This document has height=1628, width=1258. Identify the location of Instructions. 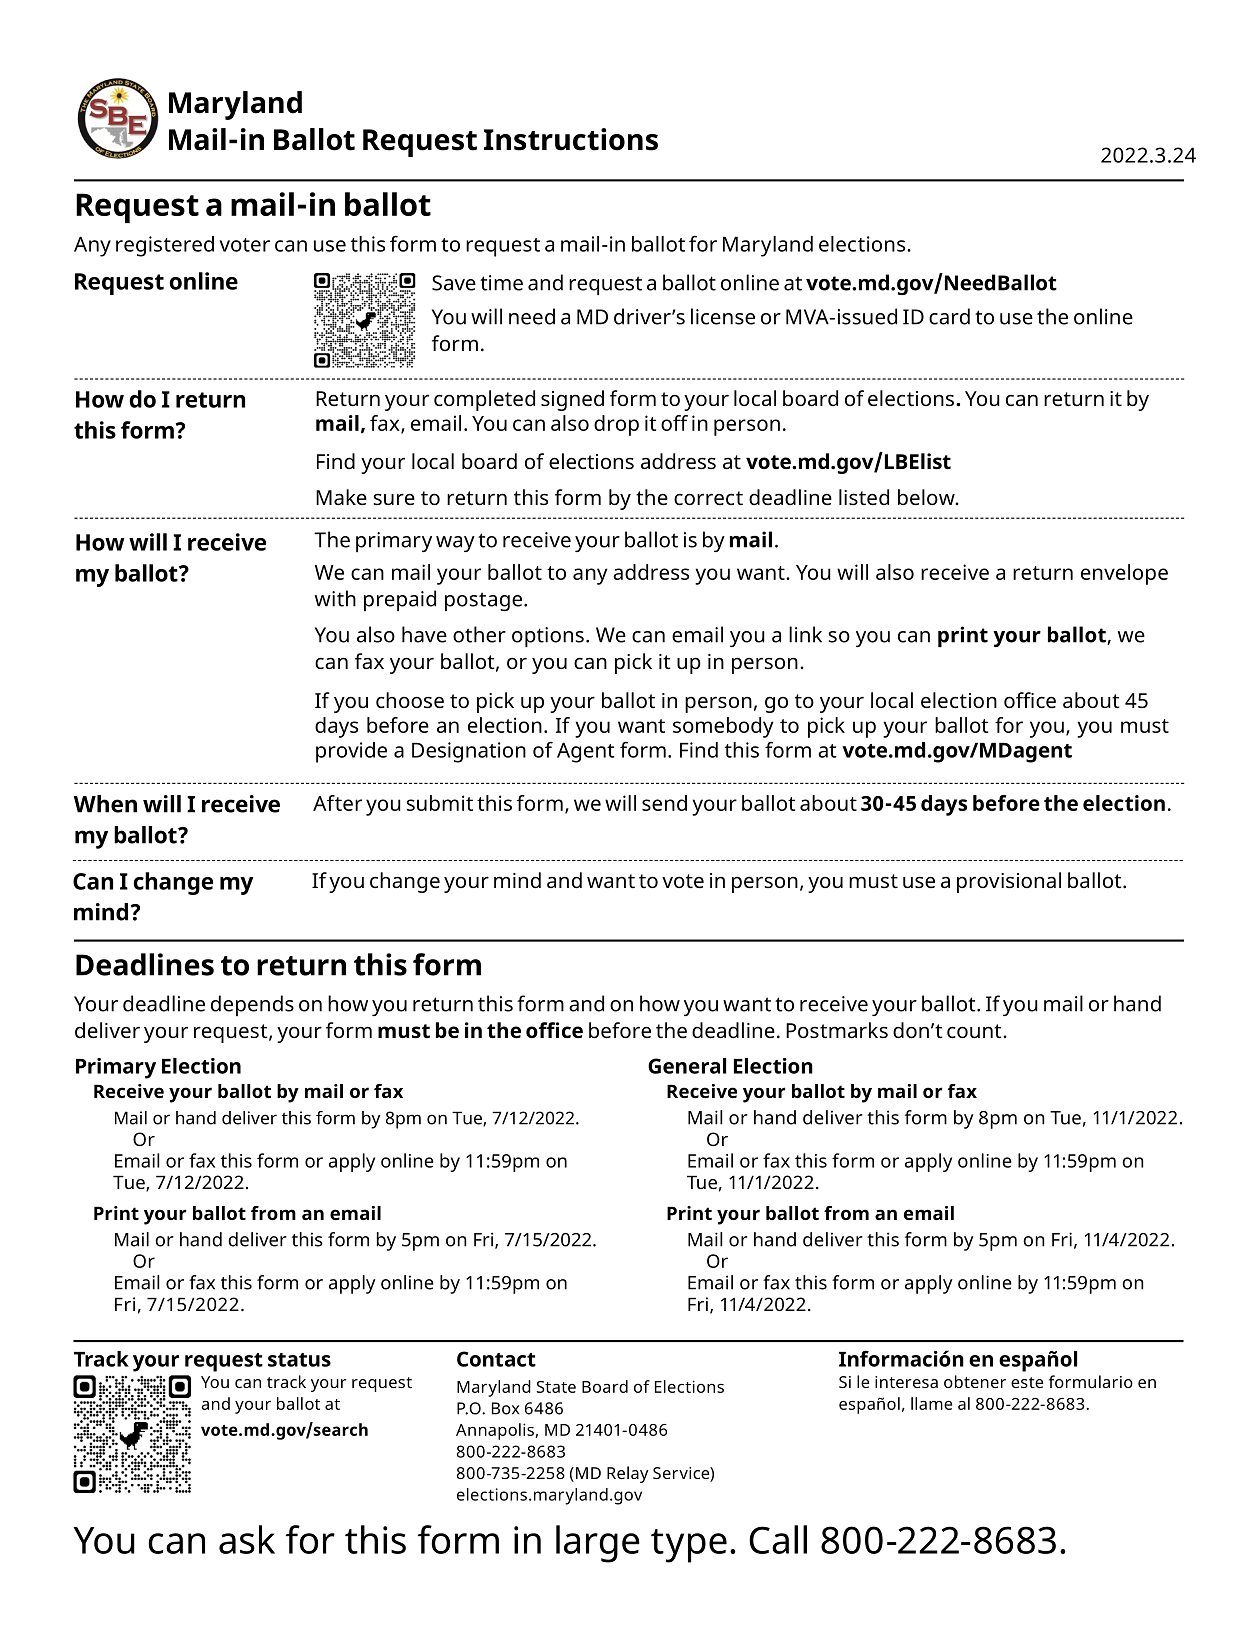
(571, 139).
